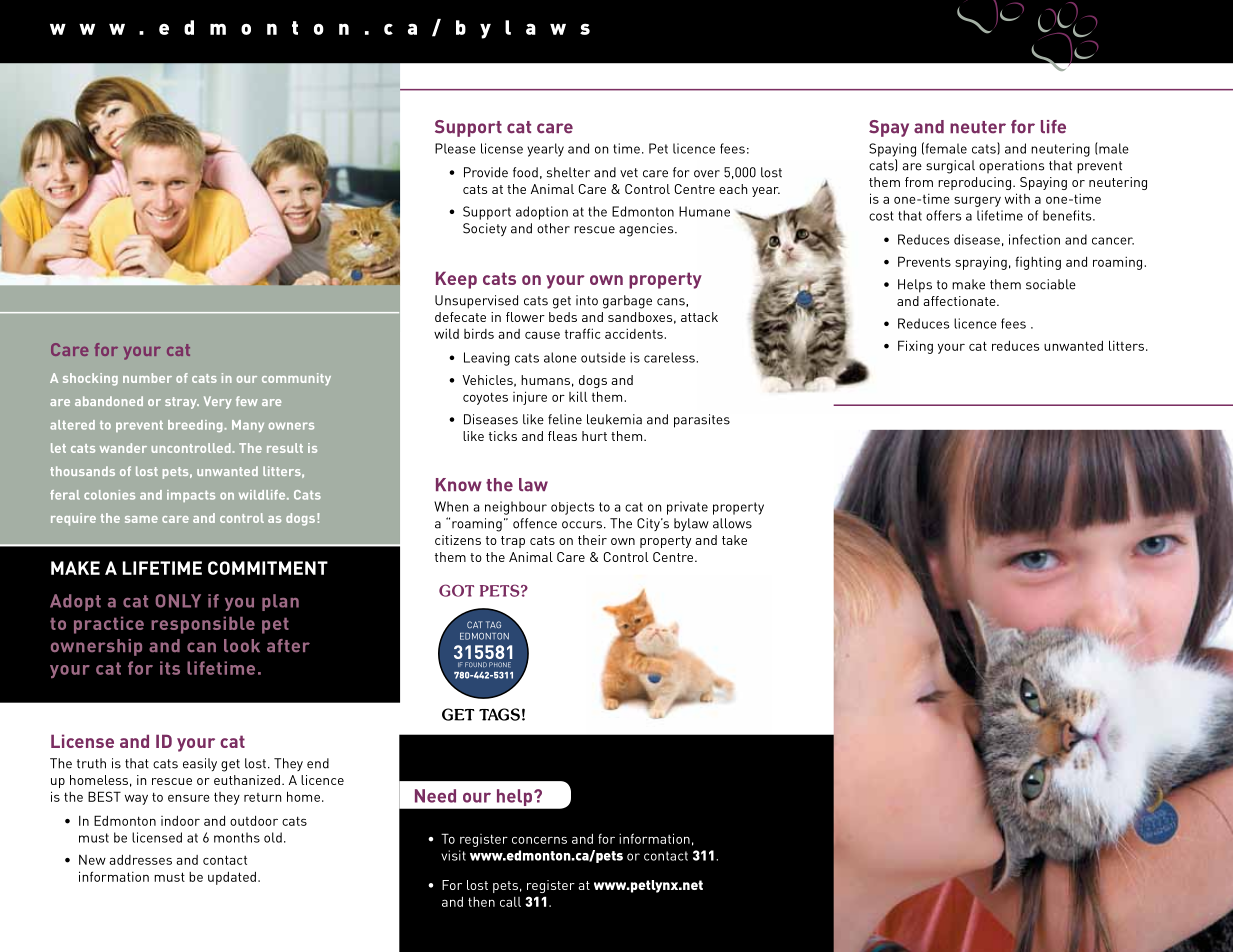 This screenshot has height=952, width=1233. What do you see at coordinates (232, 878) in the screenshot?
I see `updated` at bounding box center [232, 878].
